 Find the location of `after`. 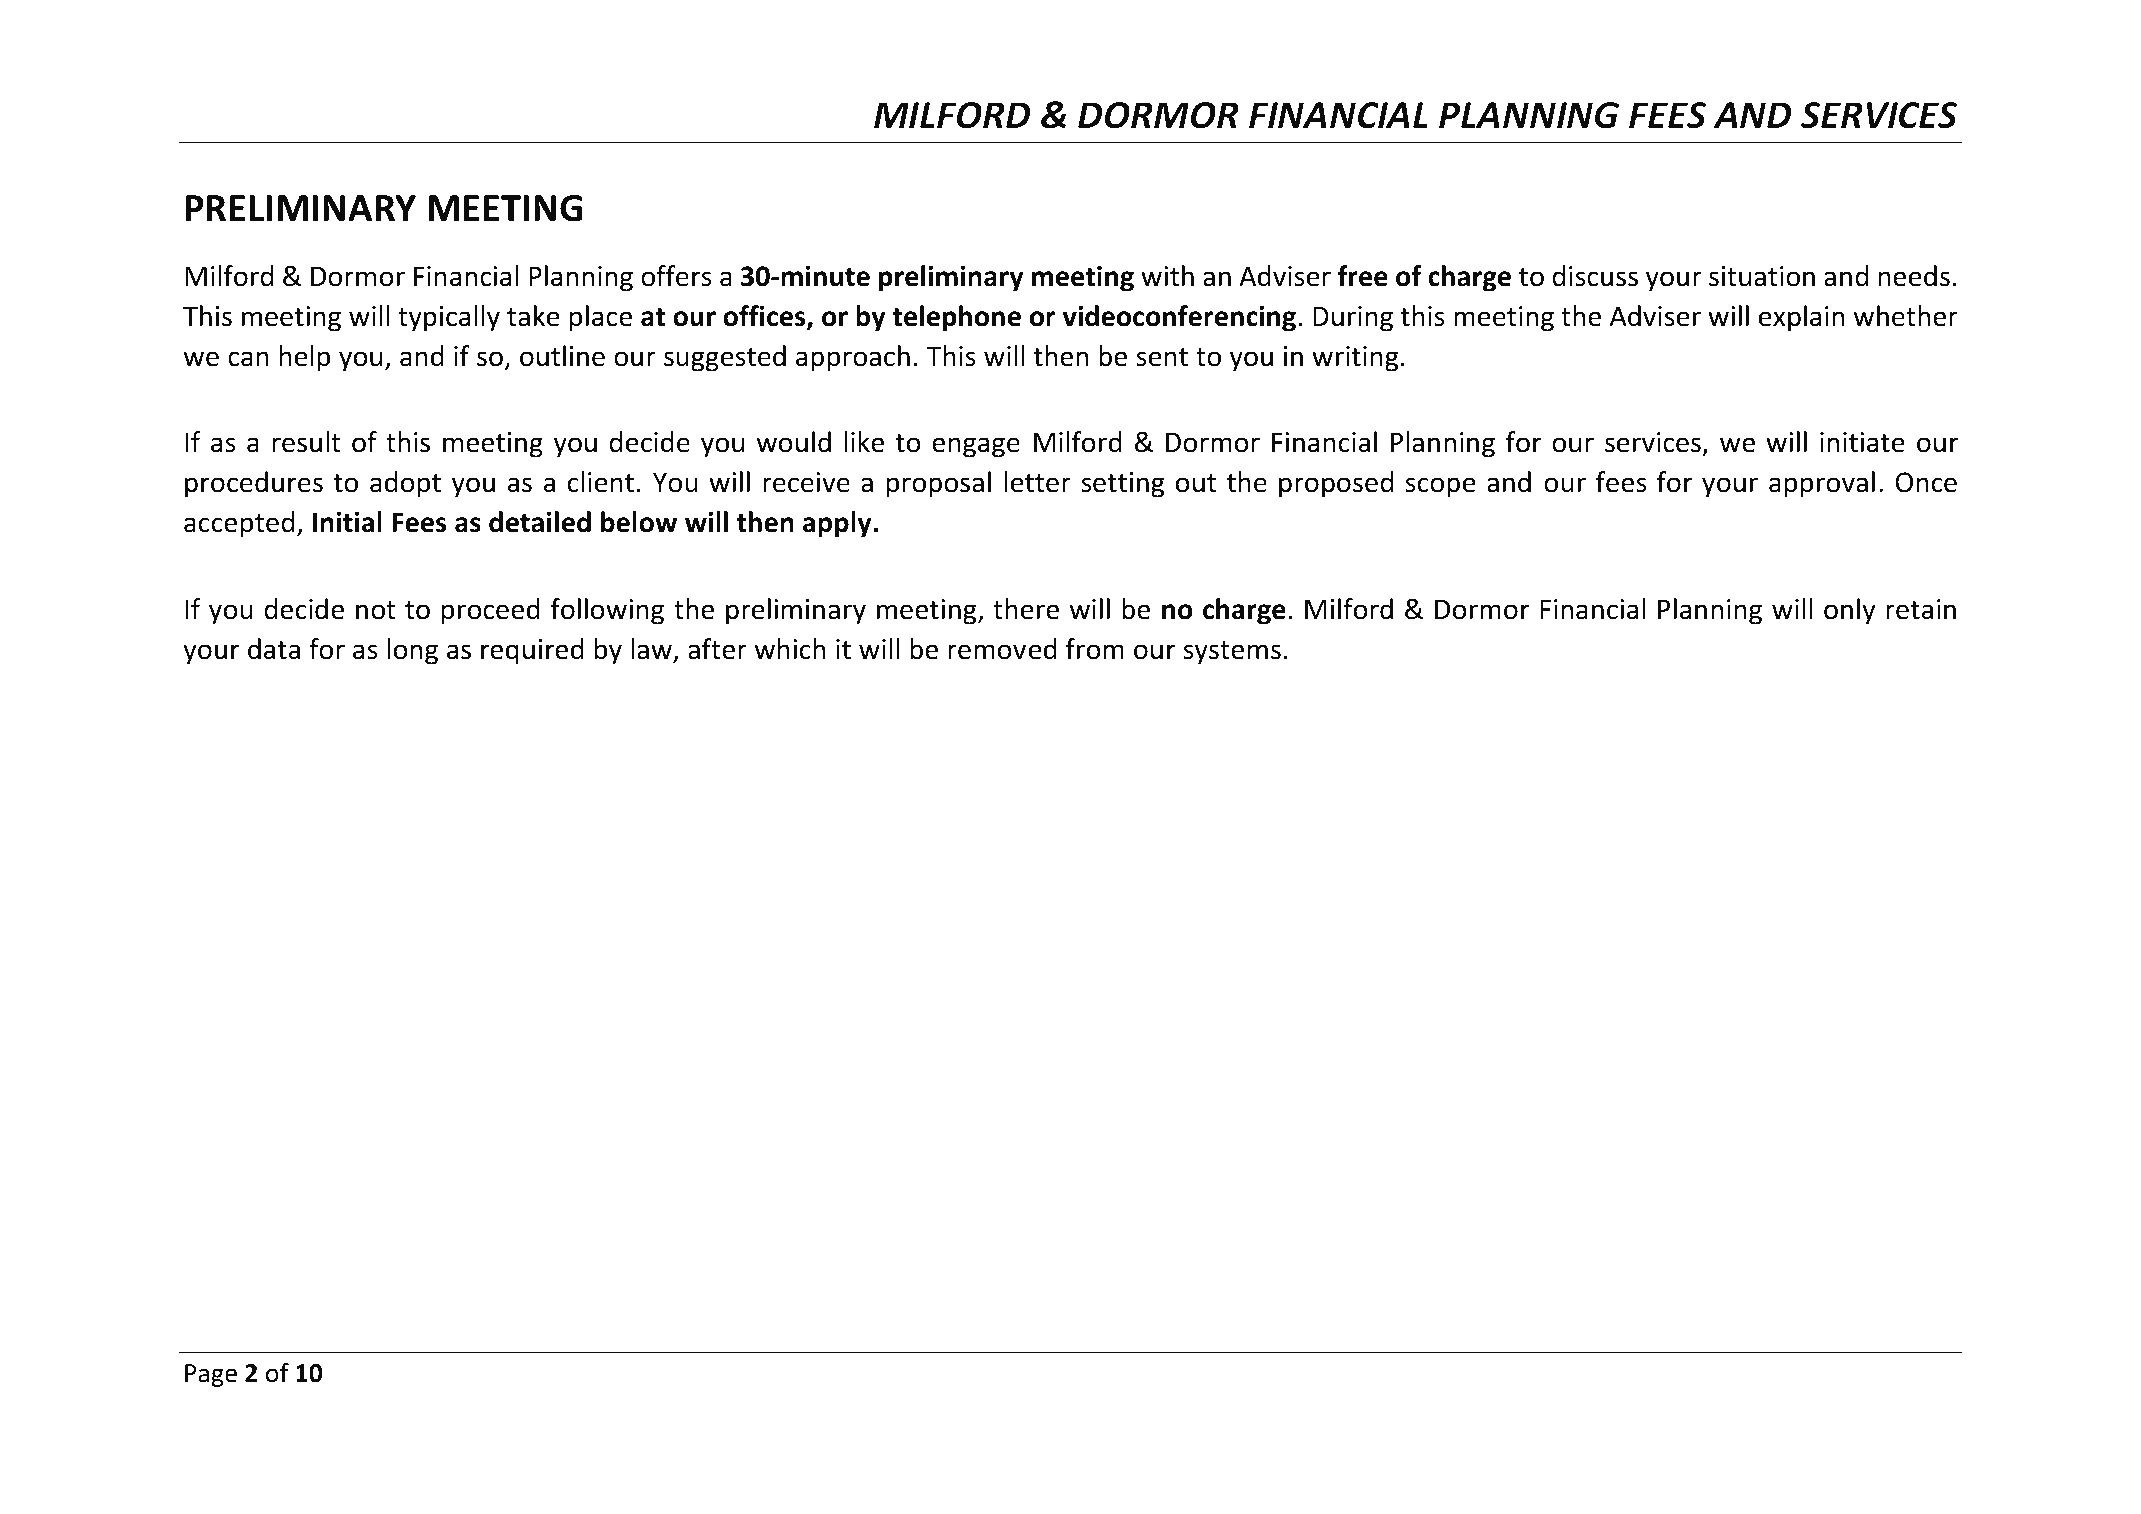

after is located at coordinates (717, 649).
